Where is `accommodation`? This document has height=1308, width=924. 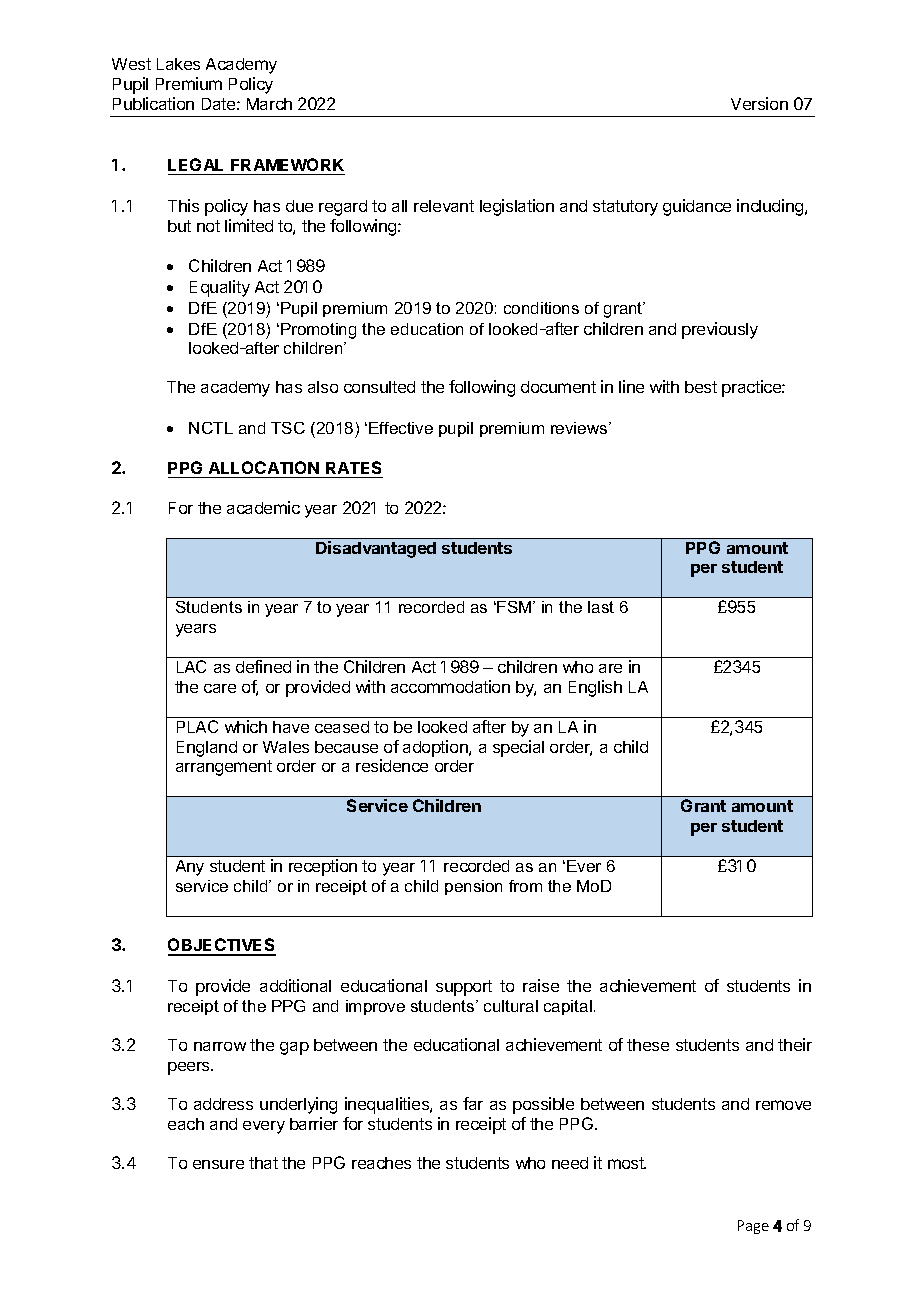 accommodation is located at coordinates (450, 686).
